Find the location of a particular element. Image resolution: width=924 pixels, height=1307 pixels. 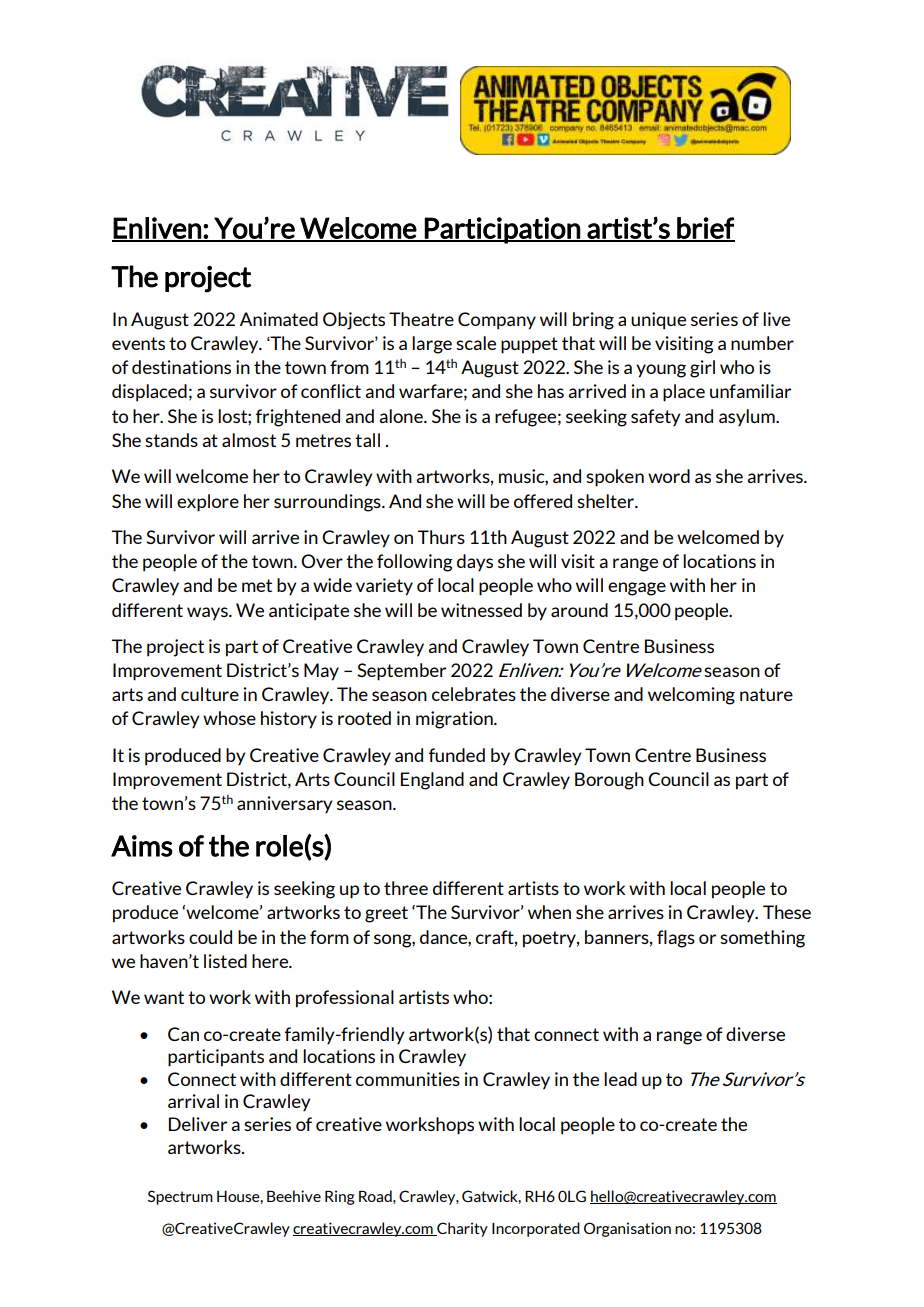

Charity is located at coordinates (461, 1229).
